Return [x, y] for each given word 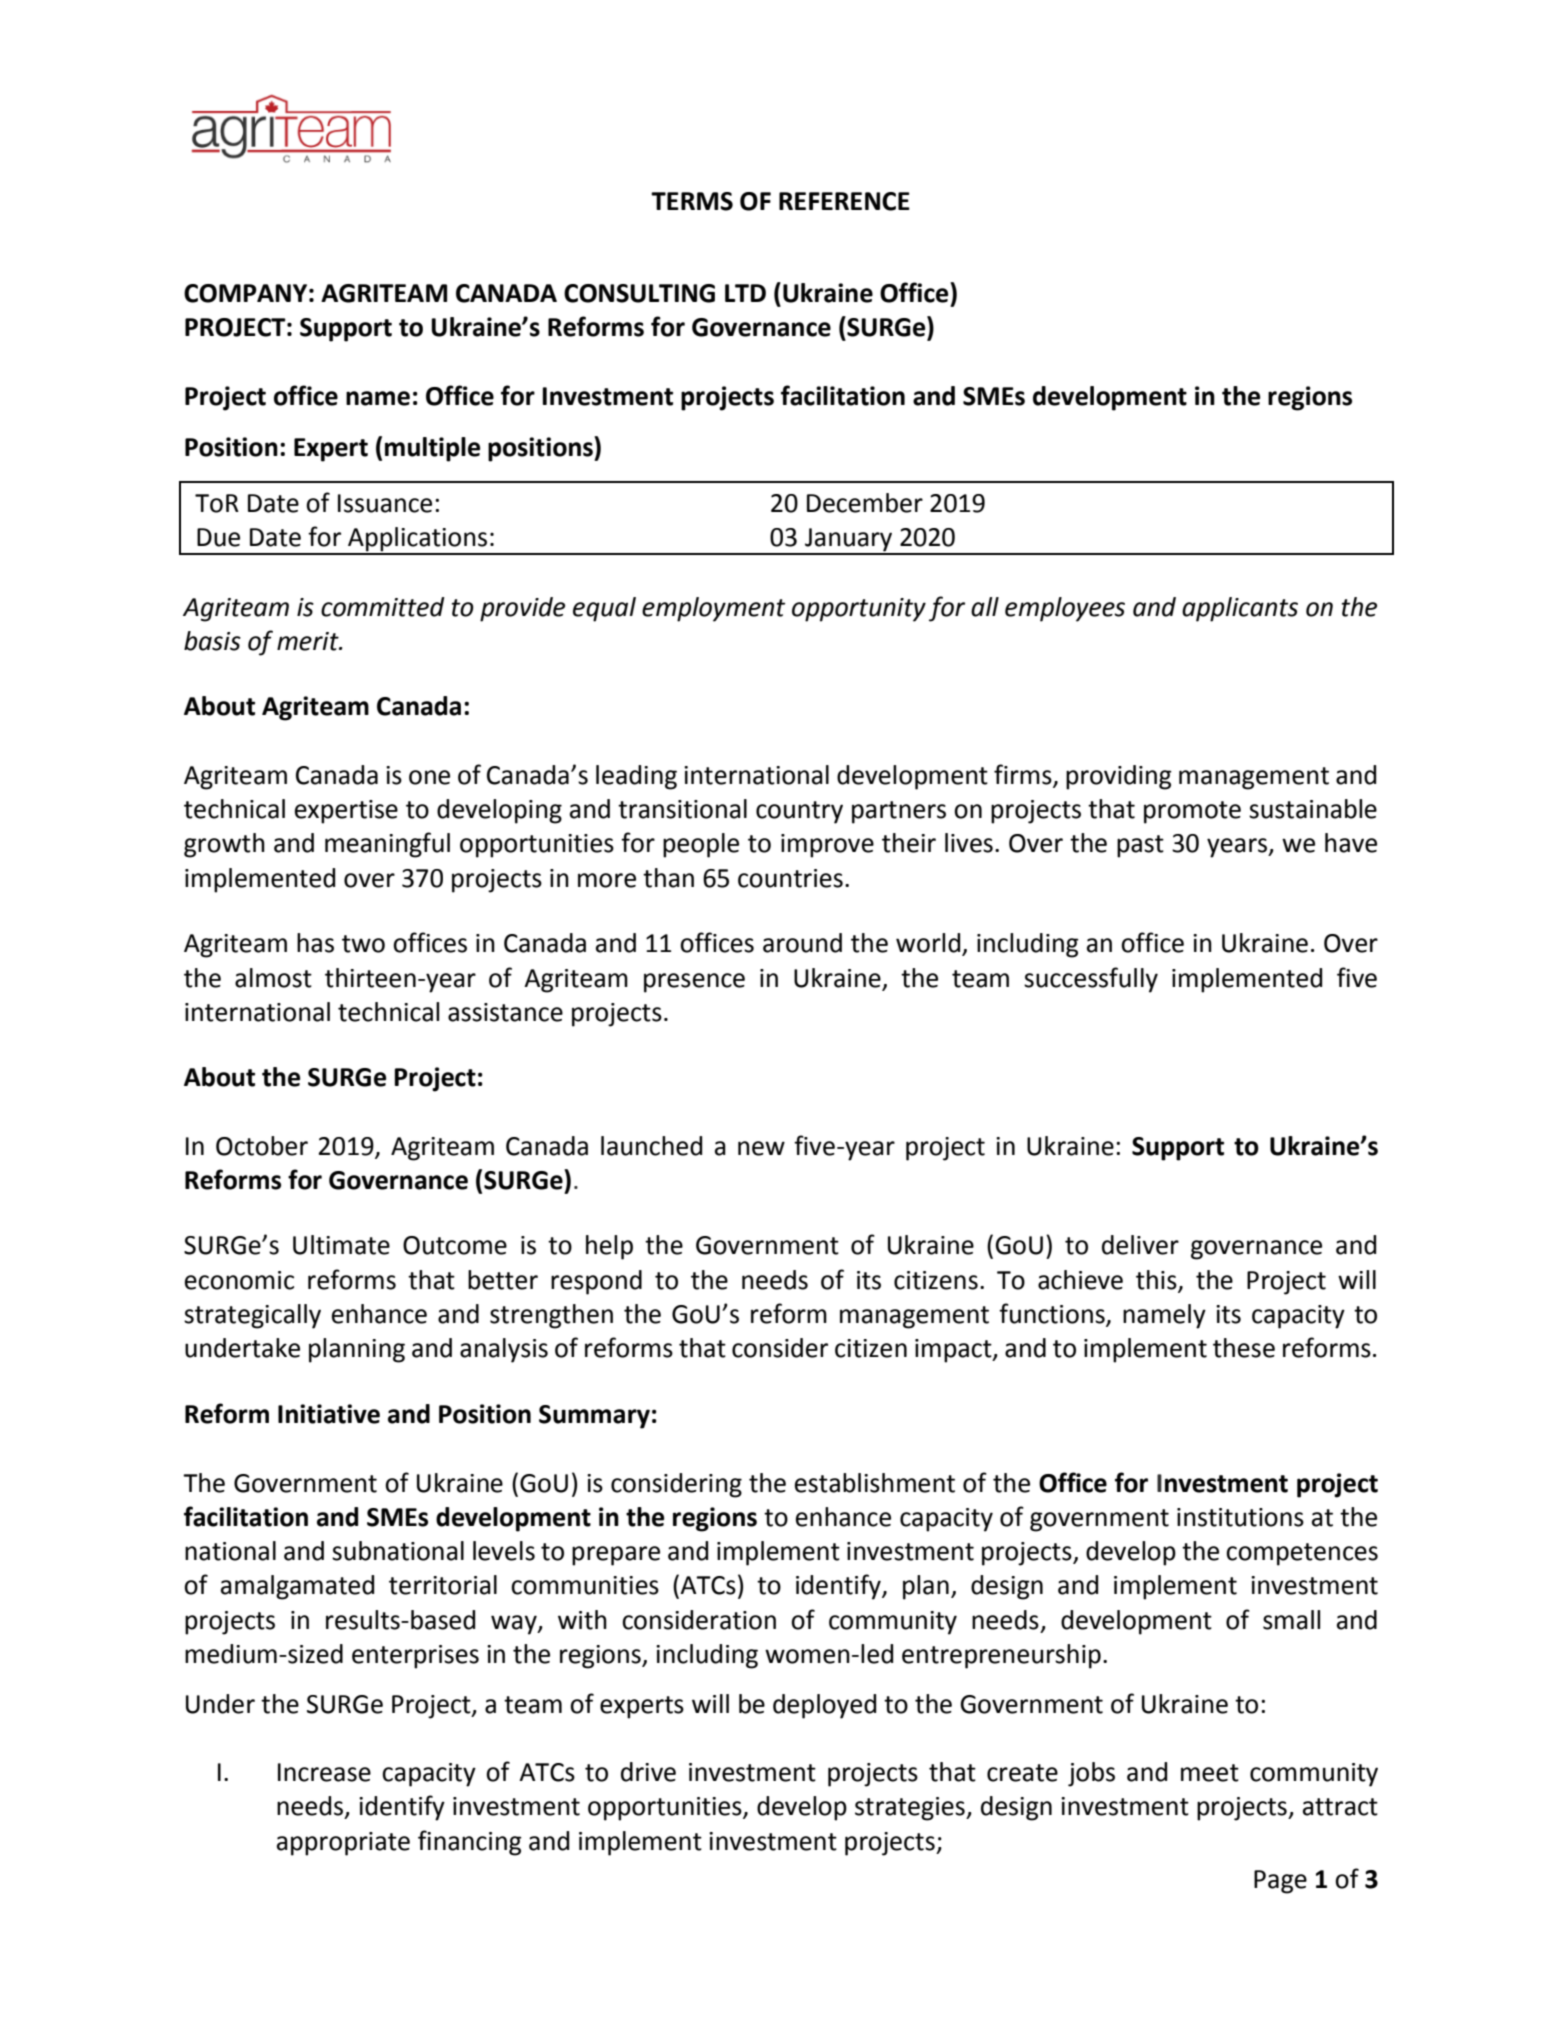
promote [1192, 812]
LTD [745, 293]
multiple [432, 449]
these [1244, 1348]
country [799, 812]
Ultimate [341, 1245]
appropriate [343, 1844]
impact [954, 1351]
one [429, 777]
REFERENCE [844, 201]
